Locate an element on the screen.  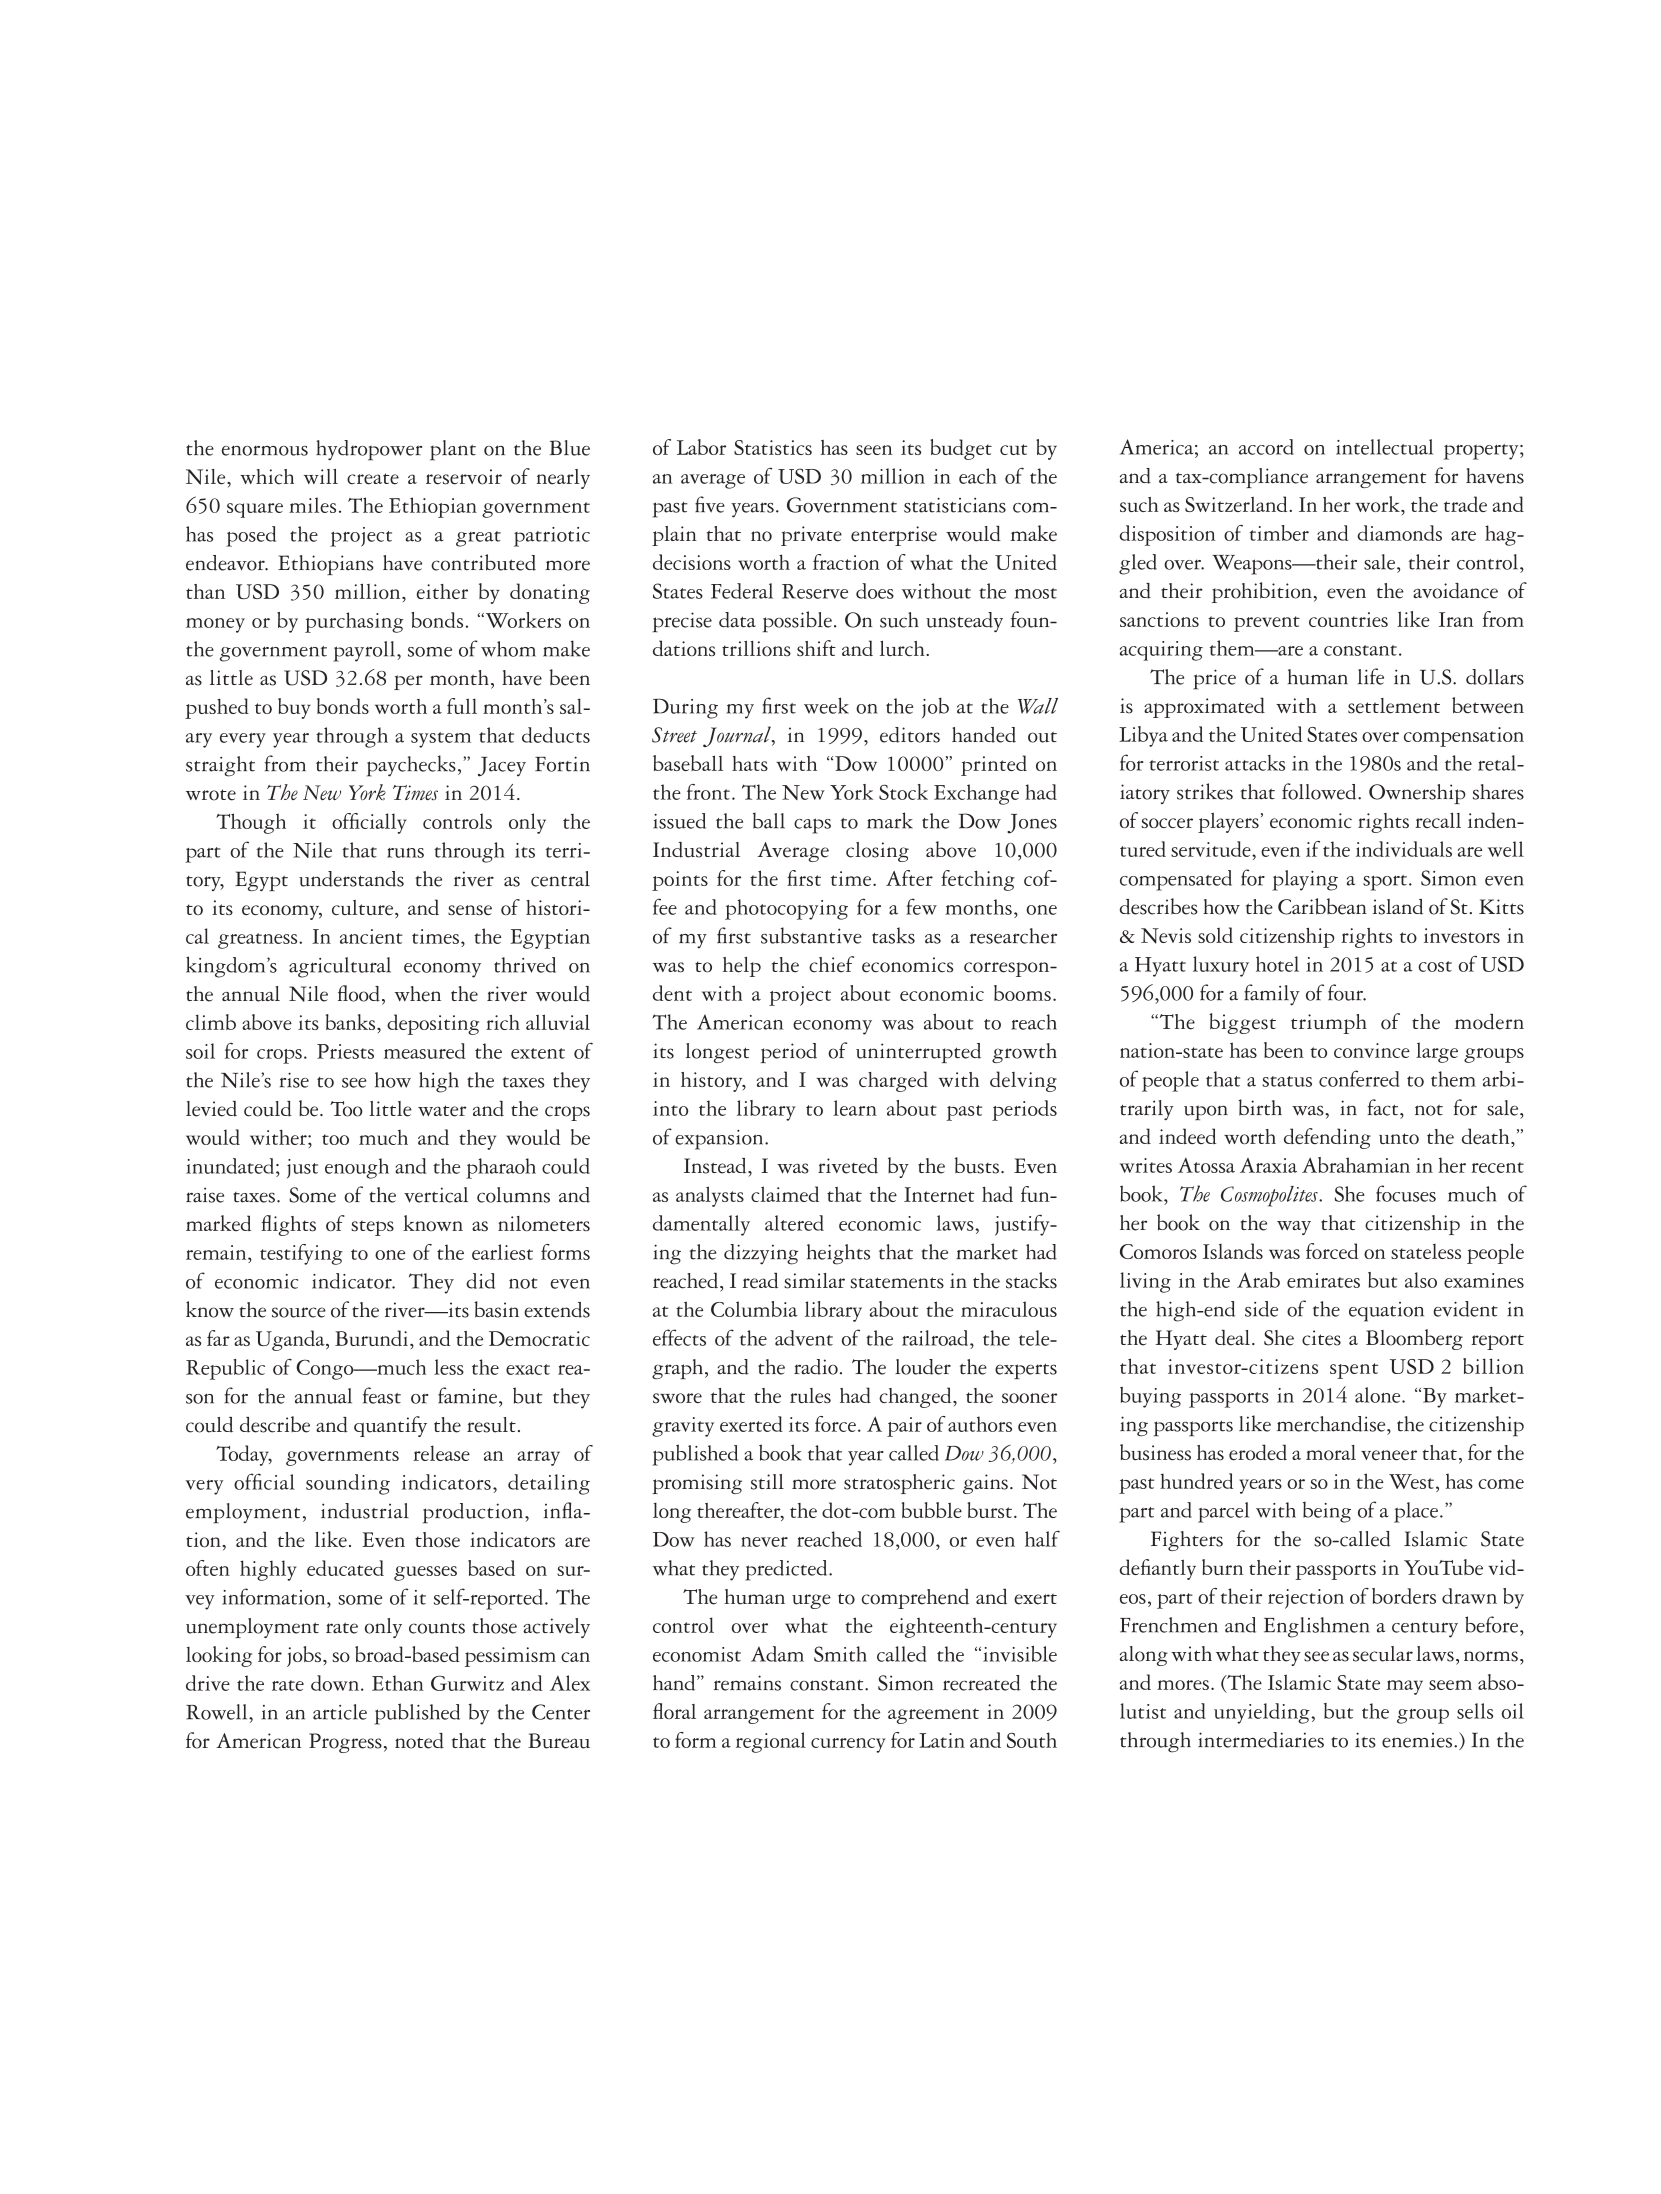
will is located at coordinates (321, 476).
